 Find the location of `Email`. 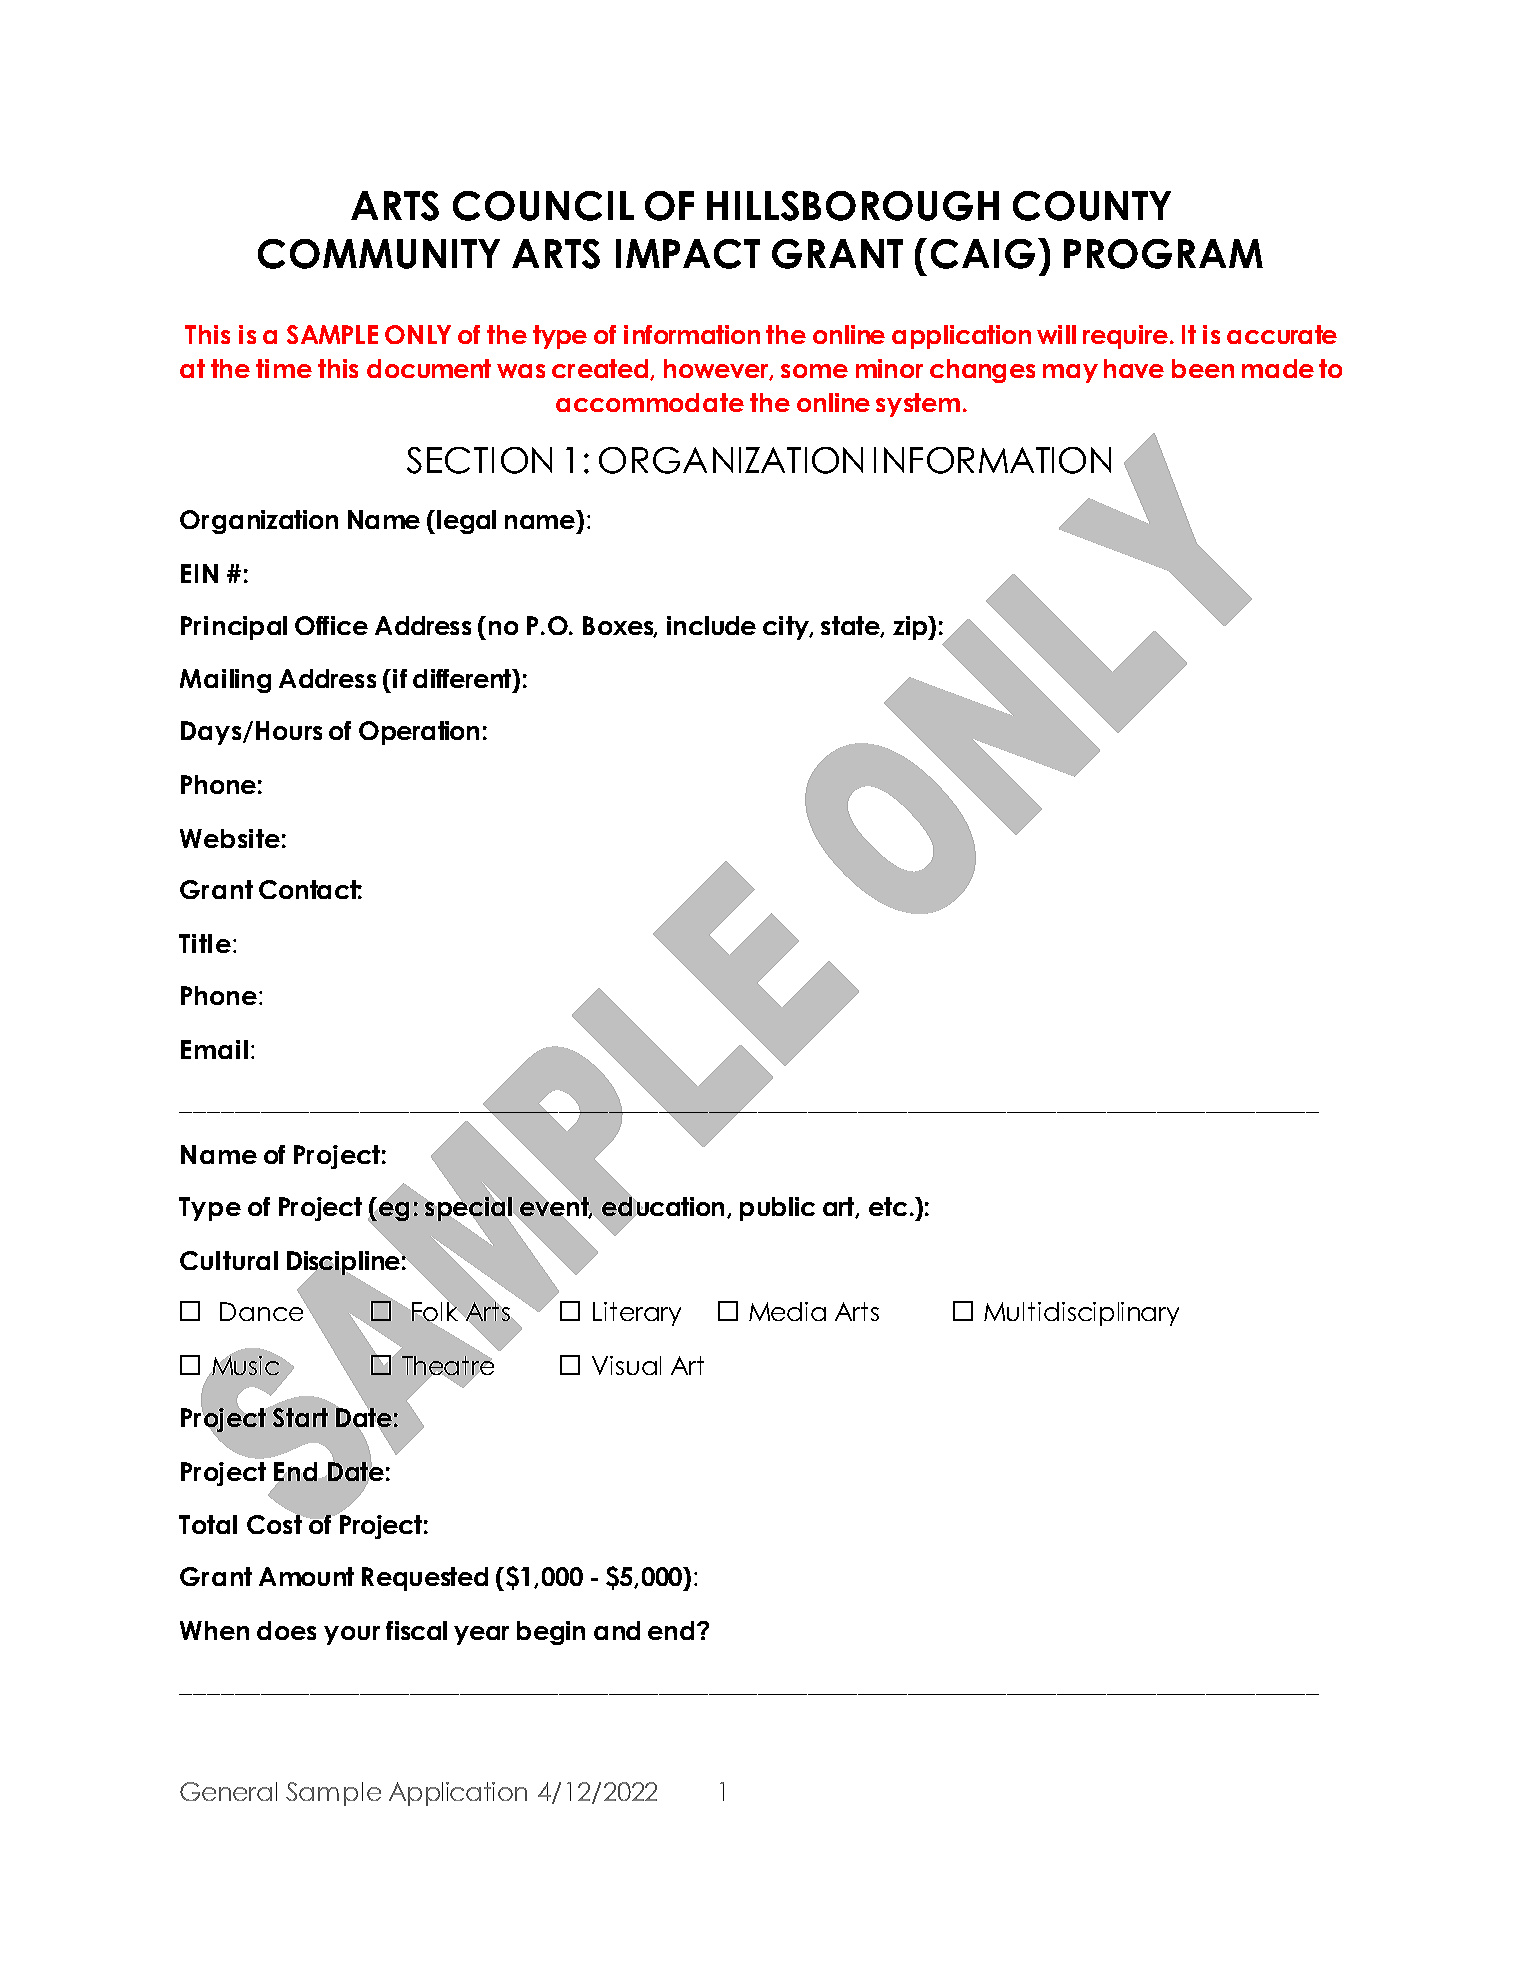

Email is located at coordinates (214, 1049).
